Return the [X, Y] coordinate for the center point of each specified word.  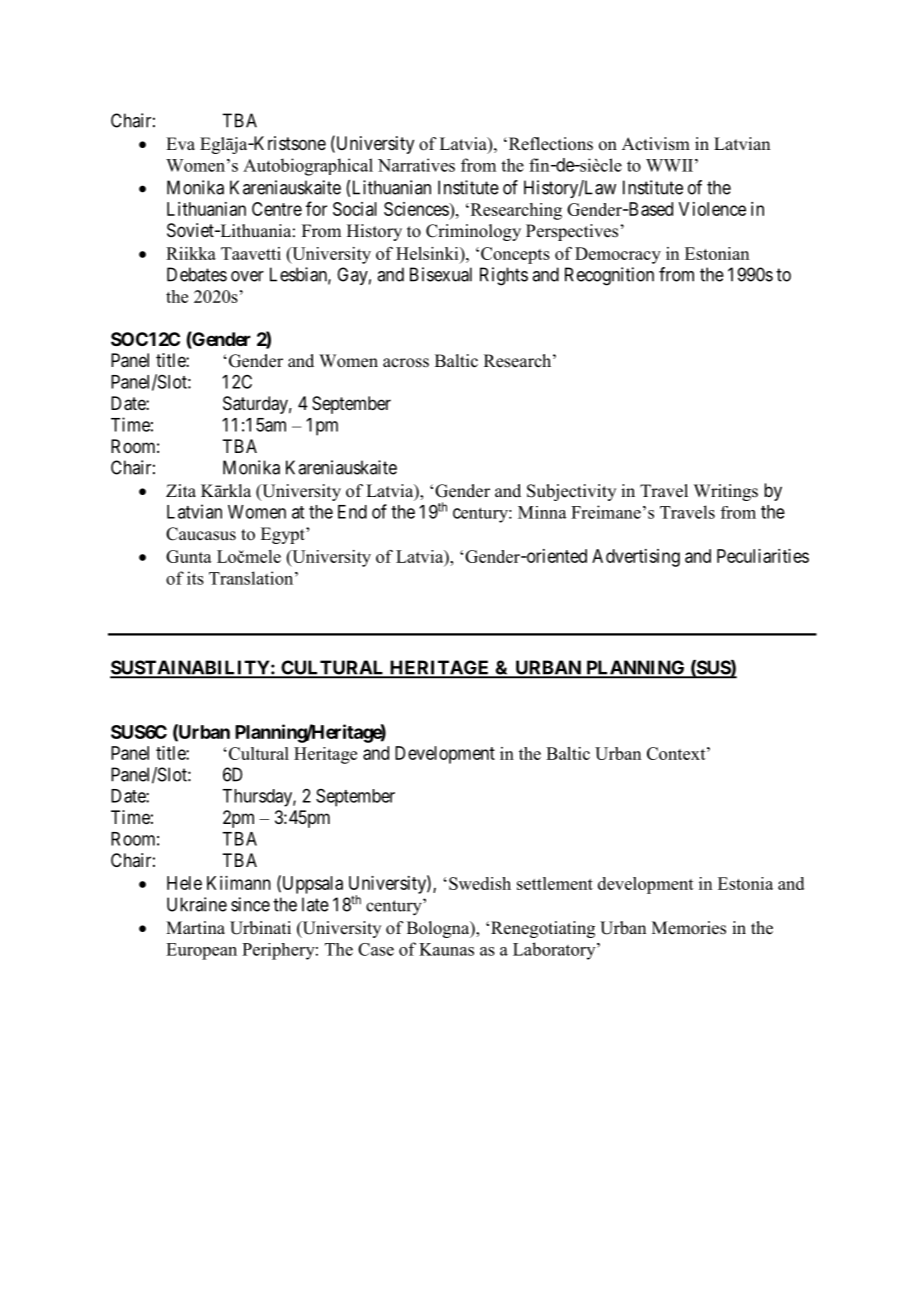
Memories [689, 928]
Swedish [480, 883]
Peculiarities [763, 556]
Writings [726, 492]
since [250, 904]
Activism [656, 144]
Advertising [636, 558]
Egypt [284, 535]
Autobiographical [308, 167]
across [406, 363]
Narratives [416, 165]
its [195, 578]
